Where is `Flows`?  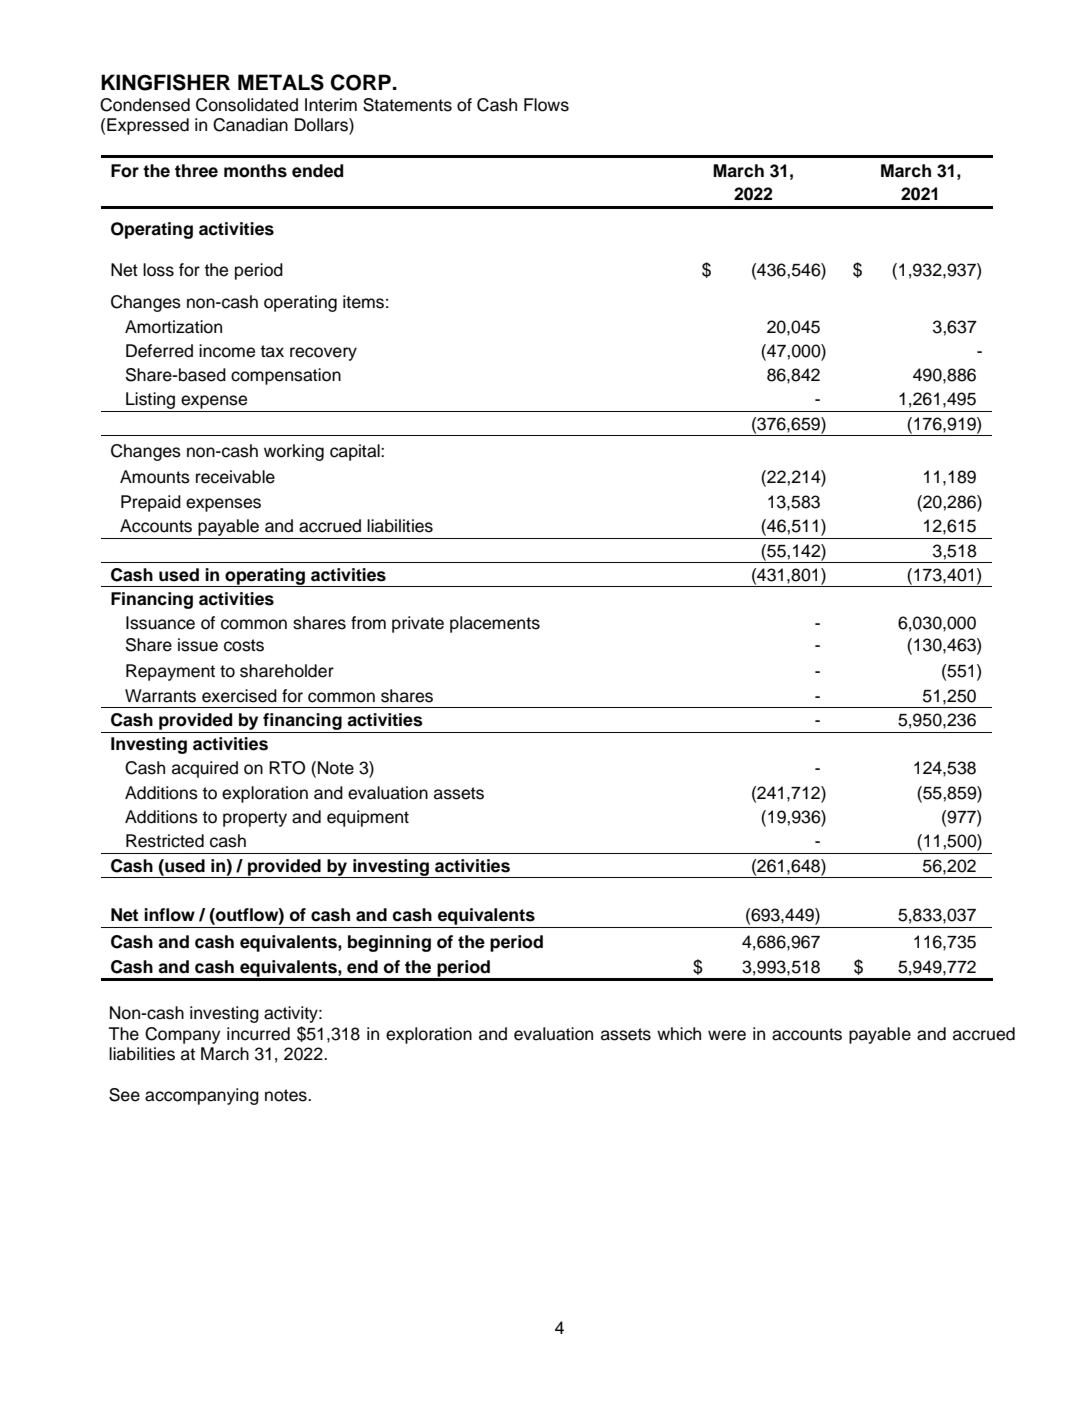
Flows is located at coordinates (546, 105).
